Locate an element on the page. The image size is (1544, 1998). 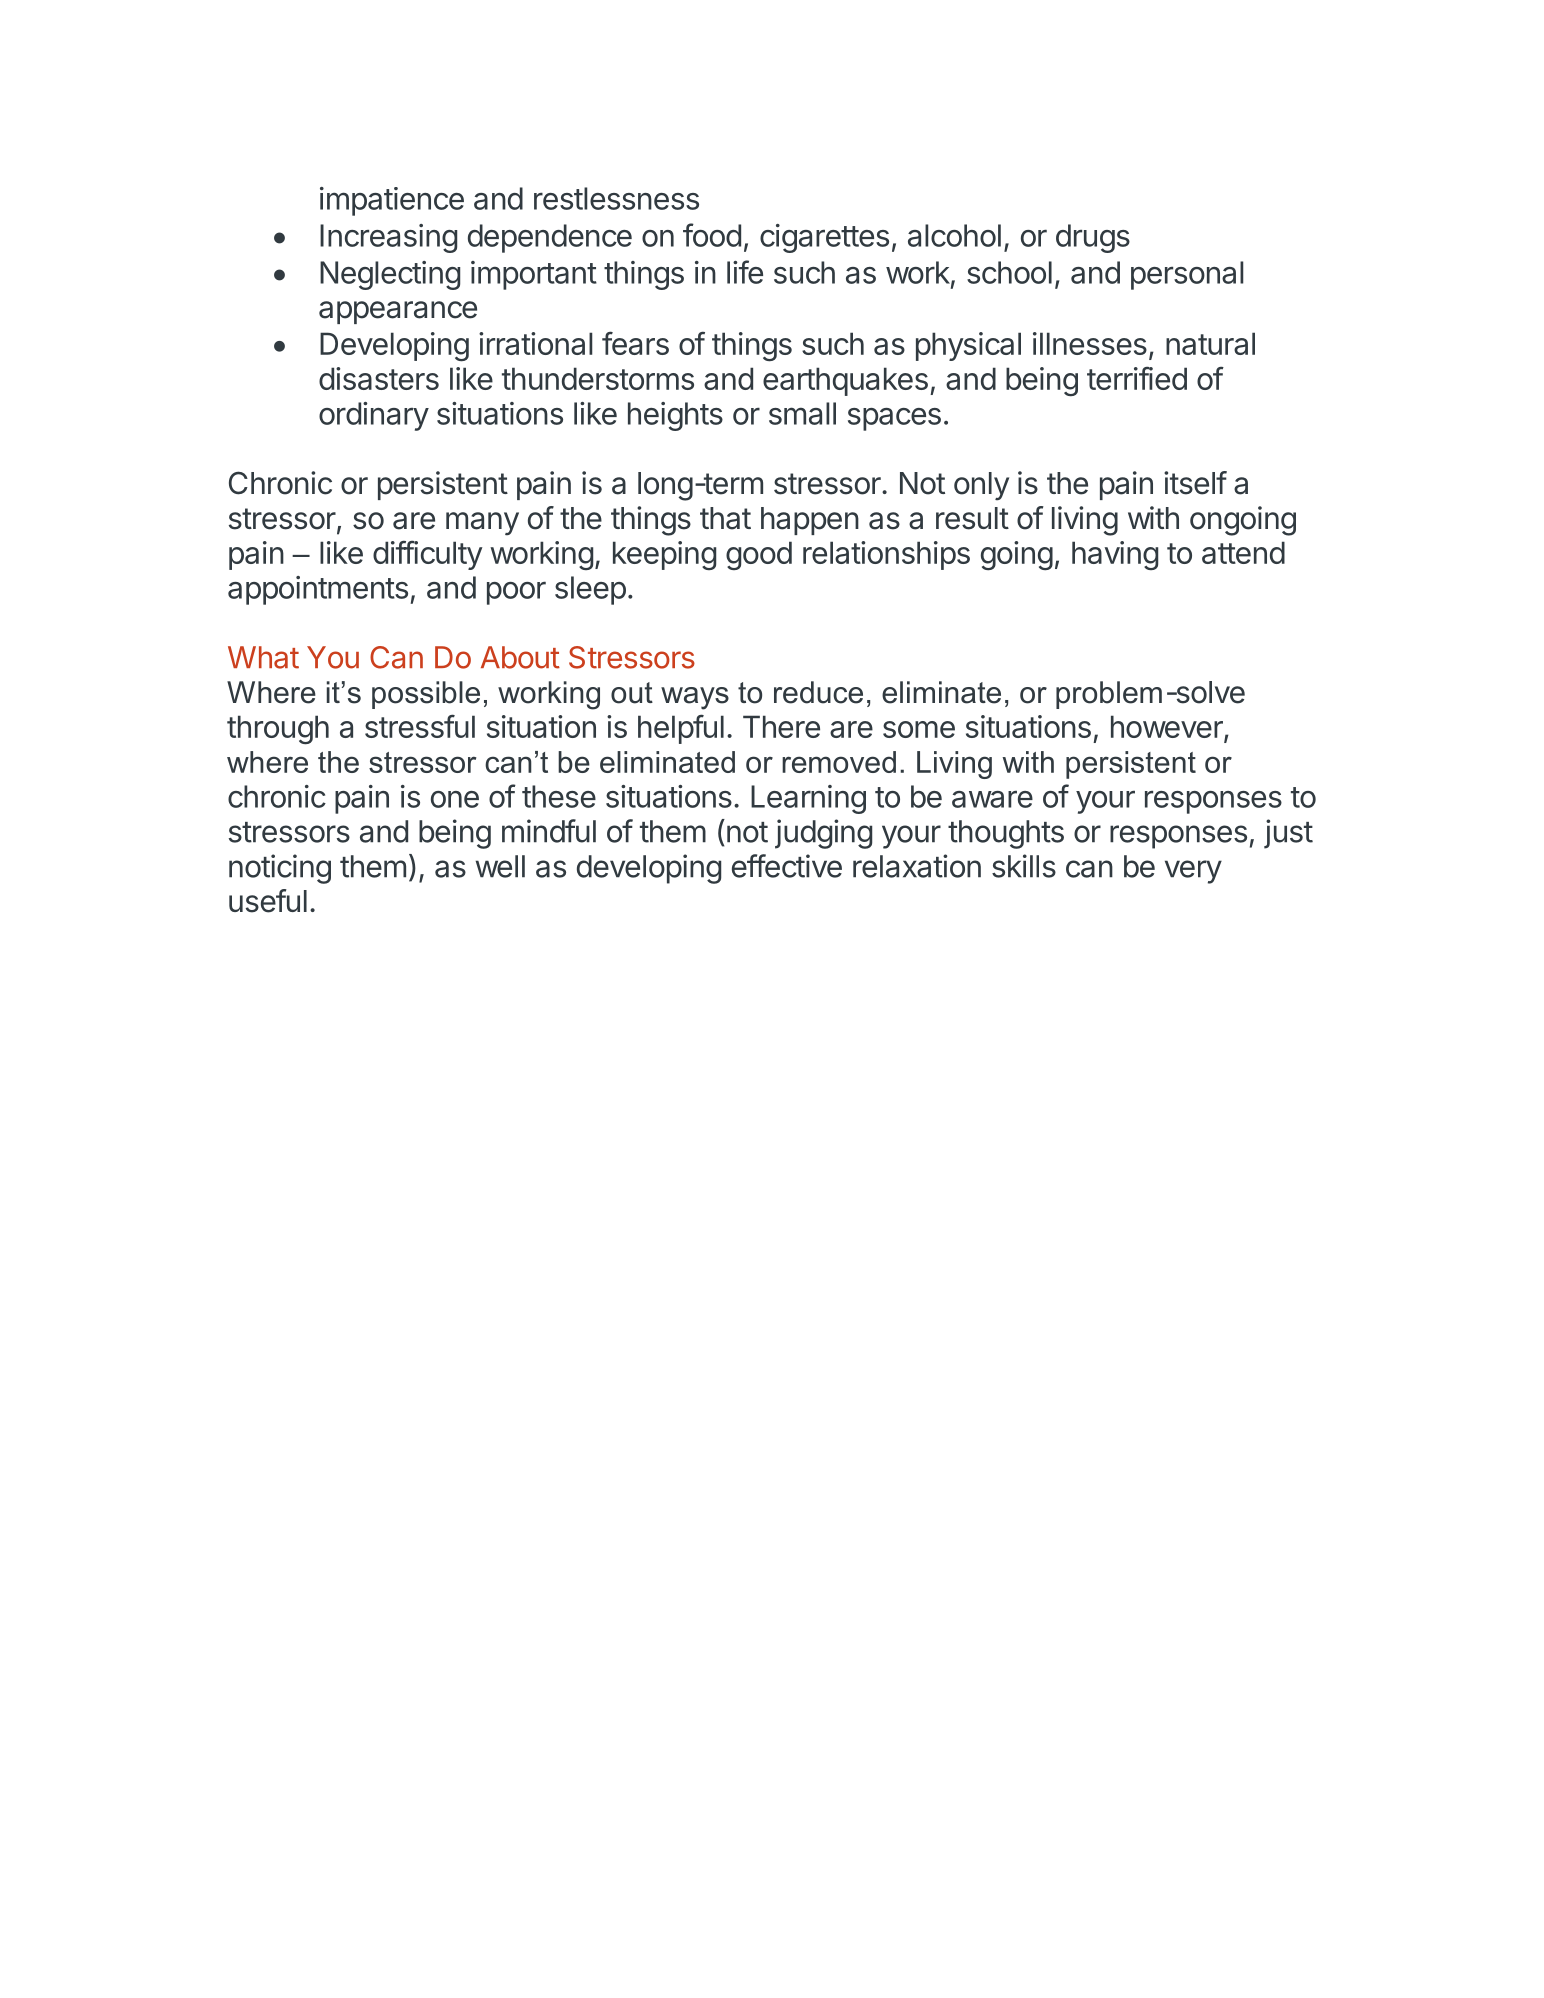
very is located at coordinates (1193, 872).
